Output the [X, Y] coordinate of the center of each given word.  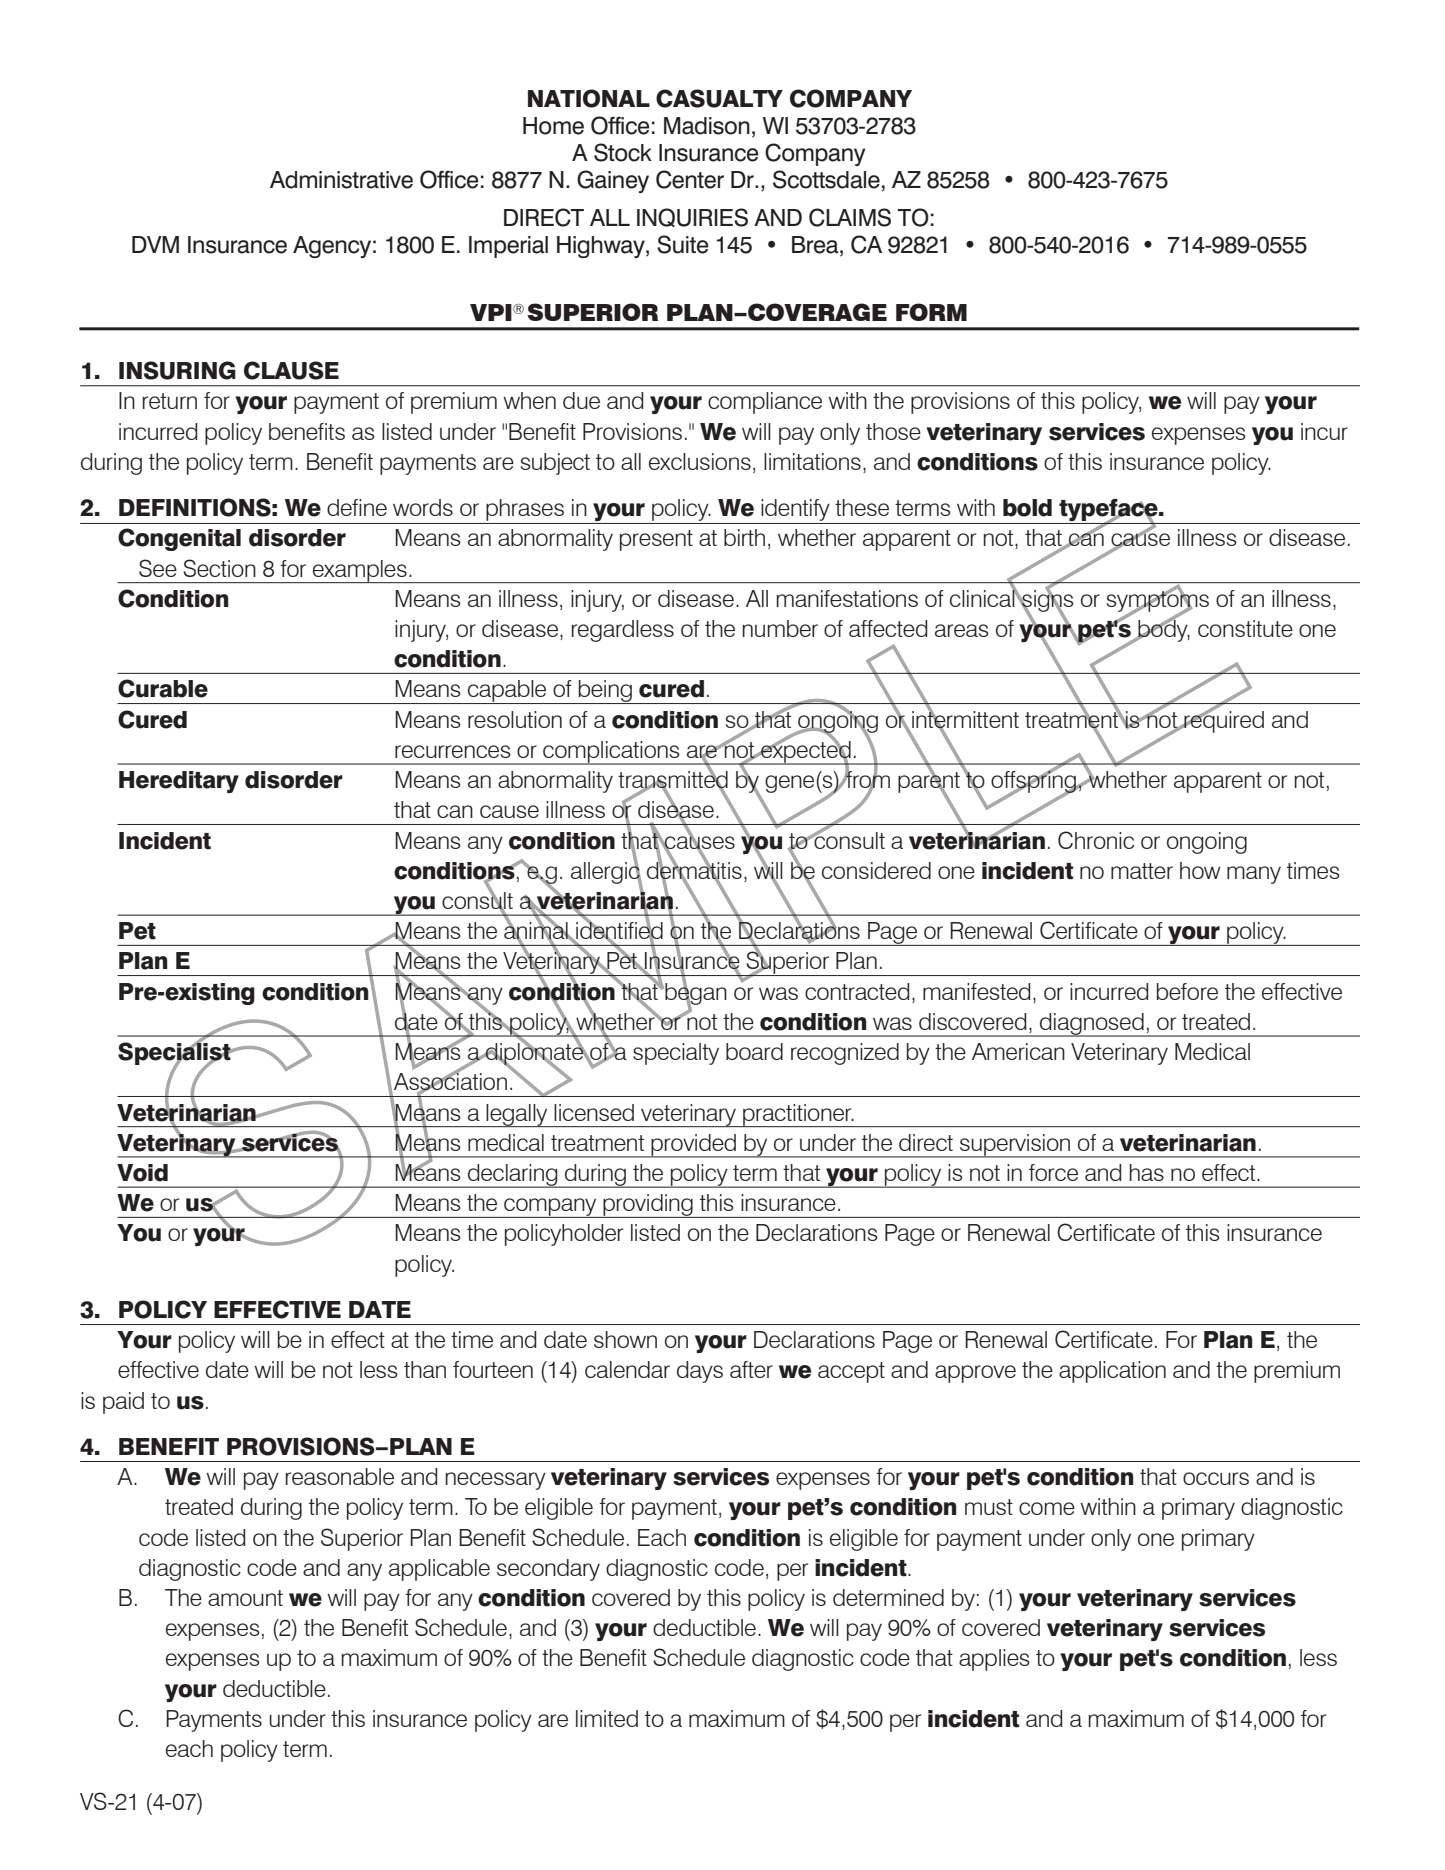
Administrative [341, 180]
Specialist [175, 1054]
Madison [707, 126]
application [1112, 1372]
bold [1027, 508]
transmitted [673, 780]
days [700, 1372]
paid [123, 1403]
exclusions [700, 461]
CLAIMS [850, 217]
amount [245, 1598]
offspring [1035, 782]
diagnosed [1092, 1025]
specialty [676, 1054]
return [170, 401]
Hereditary [179, 782]
